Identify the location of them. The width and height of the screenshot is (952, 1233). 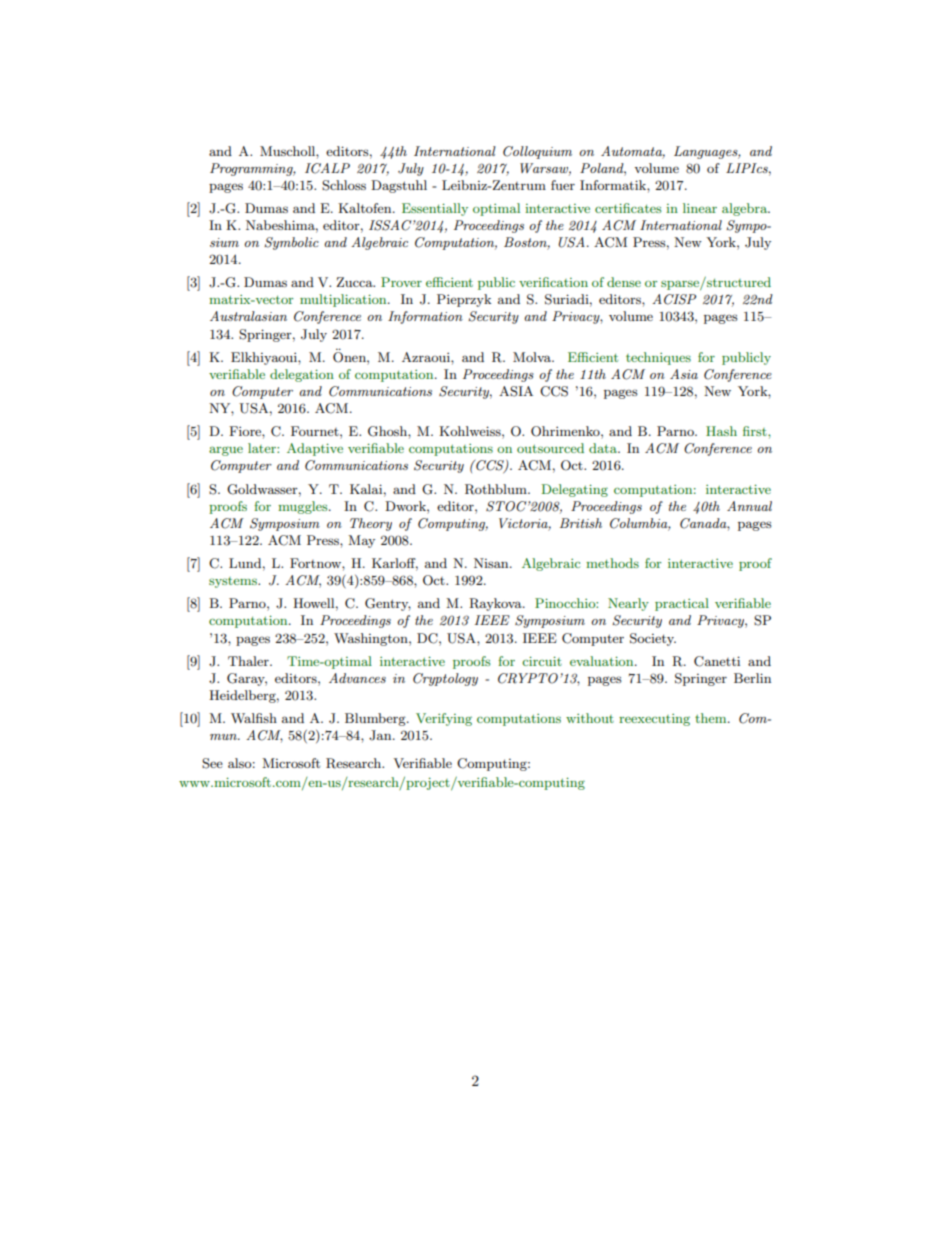
(712, 718).
